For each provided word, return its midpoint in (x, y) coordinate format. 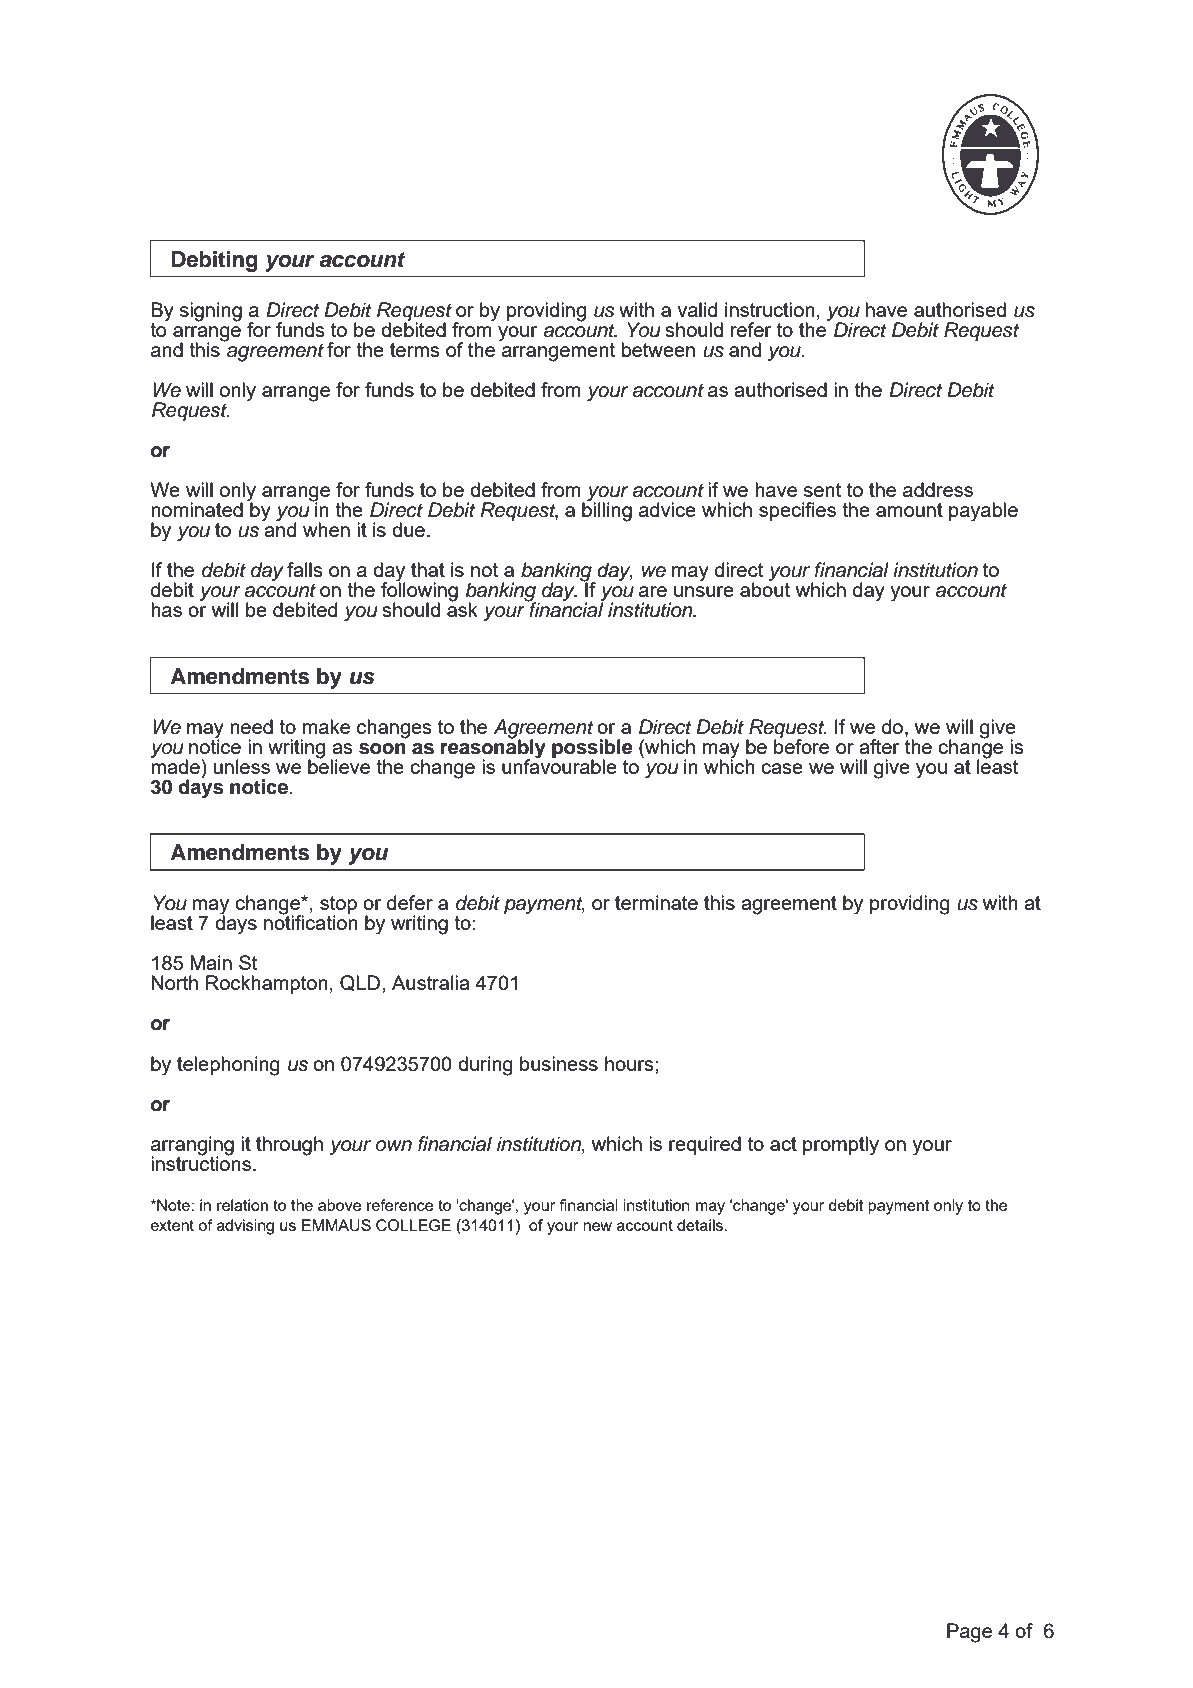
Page (969, 1633)
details (701, 1225)
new (597, 1226)
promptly (841, 1146)
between (658, 349)
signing (211, 312)
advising (245, 1227)
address (938, 489)
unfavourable (559, 765)
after (879, 746)
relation (242, 1205)
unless (242, 766)
